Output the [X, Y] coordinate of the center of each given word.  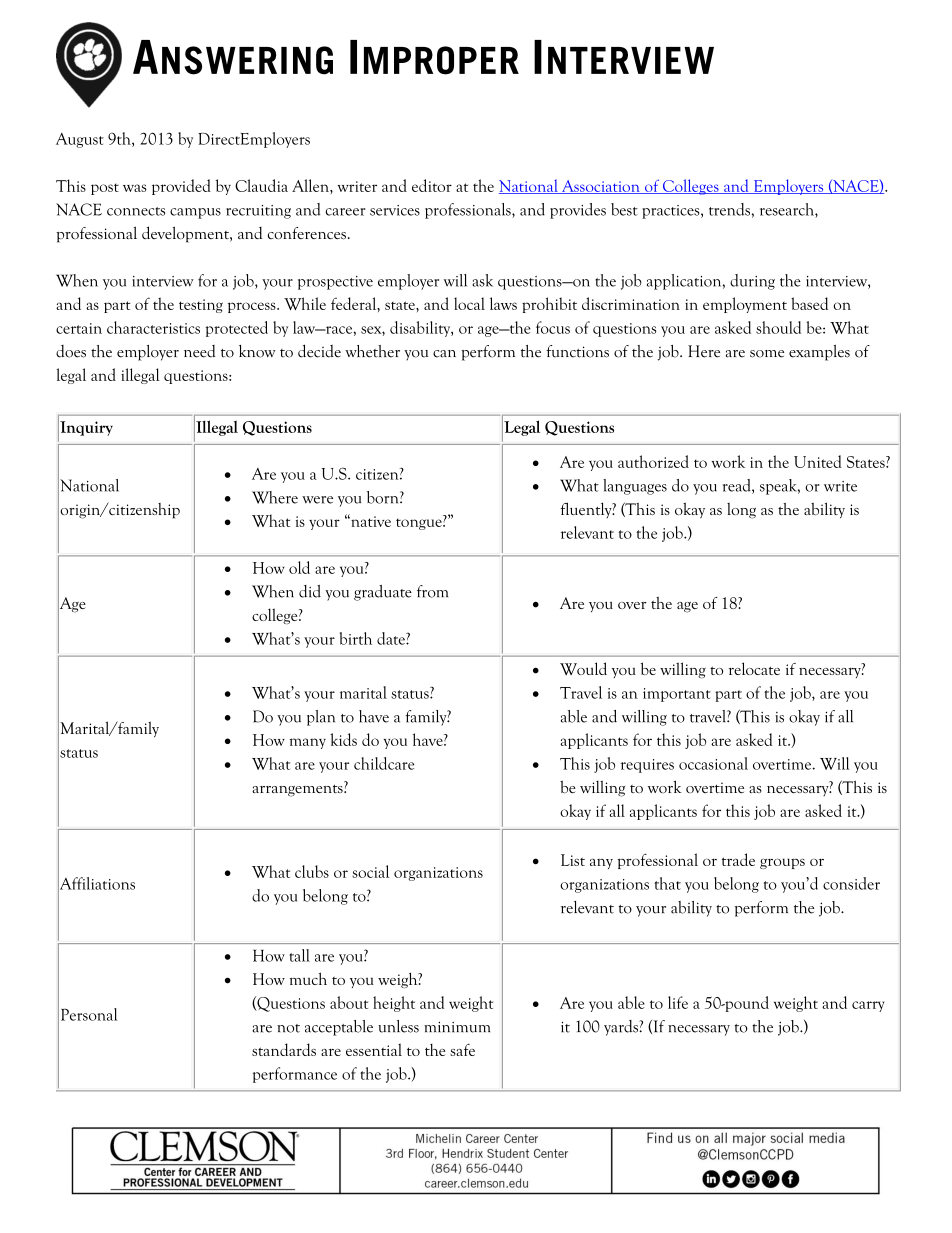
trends [729, 209]
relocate [754, 668]
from [432, 591]
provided [181, 187]
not [288, 1028]
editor [432, 185]
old [299, 567]
